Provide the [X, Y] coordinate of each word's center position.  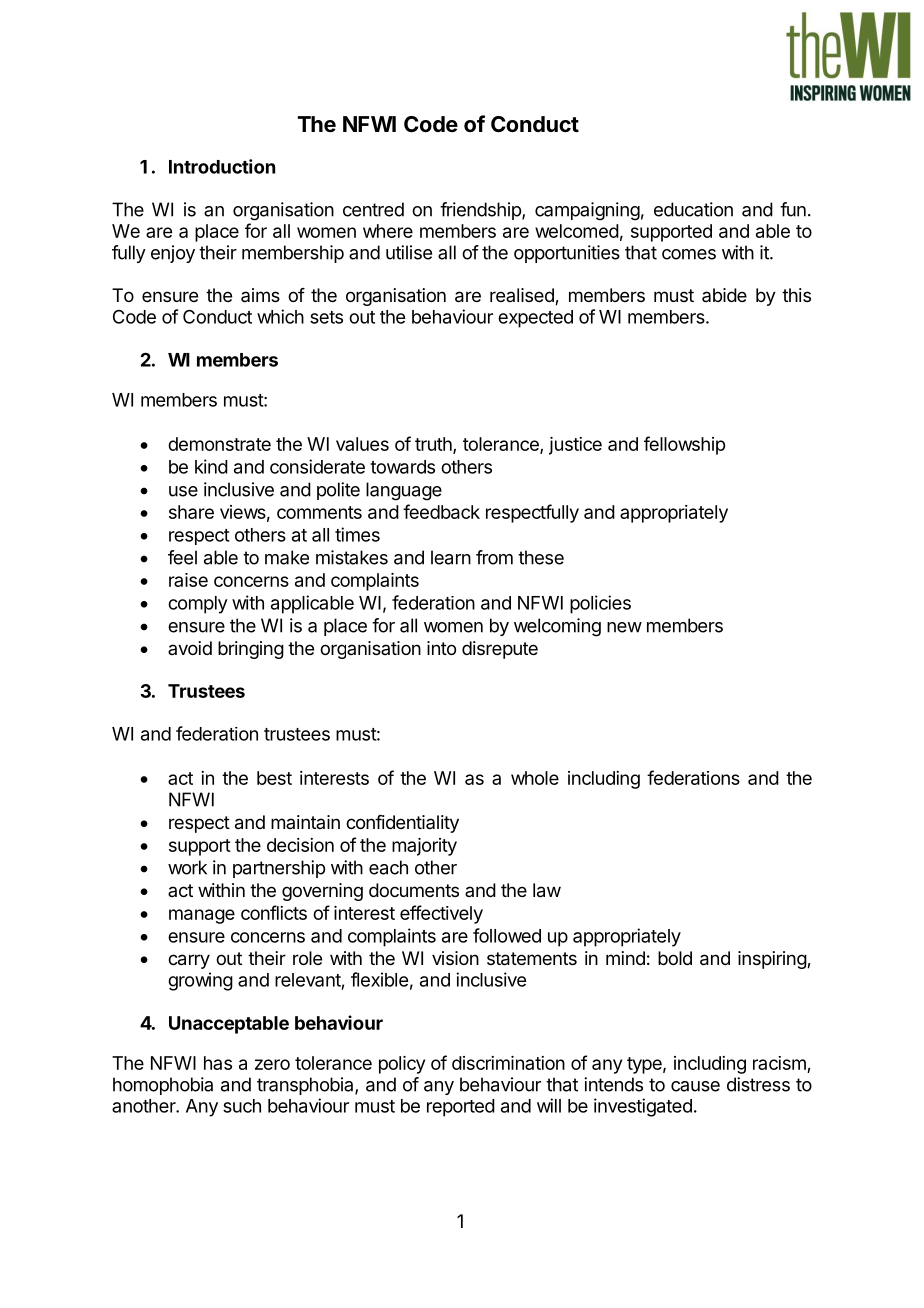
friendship [481, 211]
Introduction [222, 166]
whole [535, 778]
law [547, 890]
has [218, 1063]
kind [211, 466]
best [274, 778]
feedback [441, 511]
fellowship [684, 445]
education [693, 209]
